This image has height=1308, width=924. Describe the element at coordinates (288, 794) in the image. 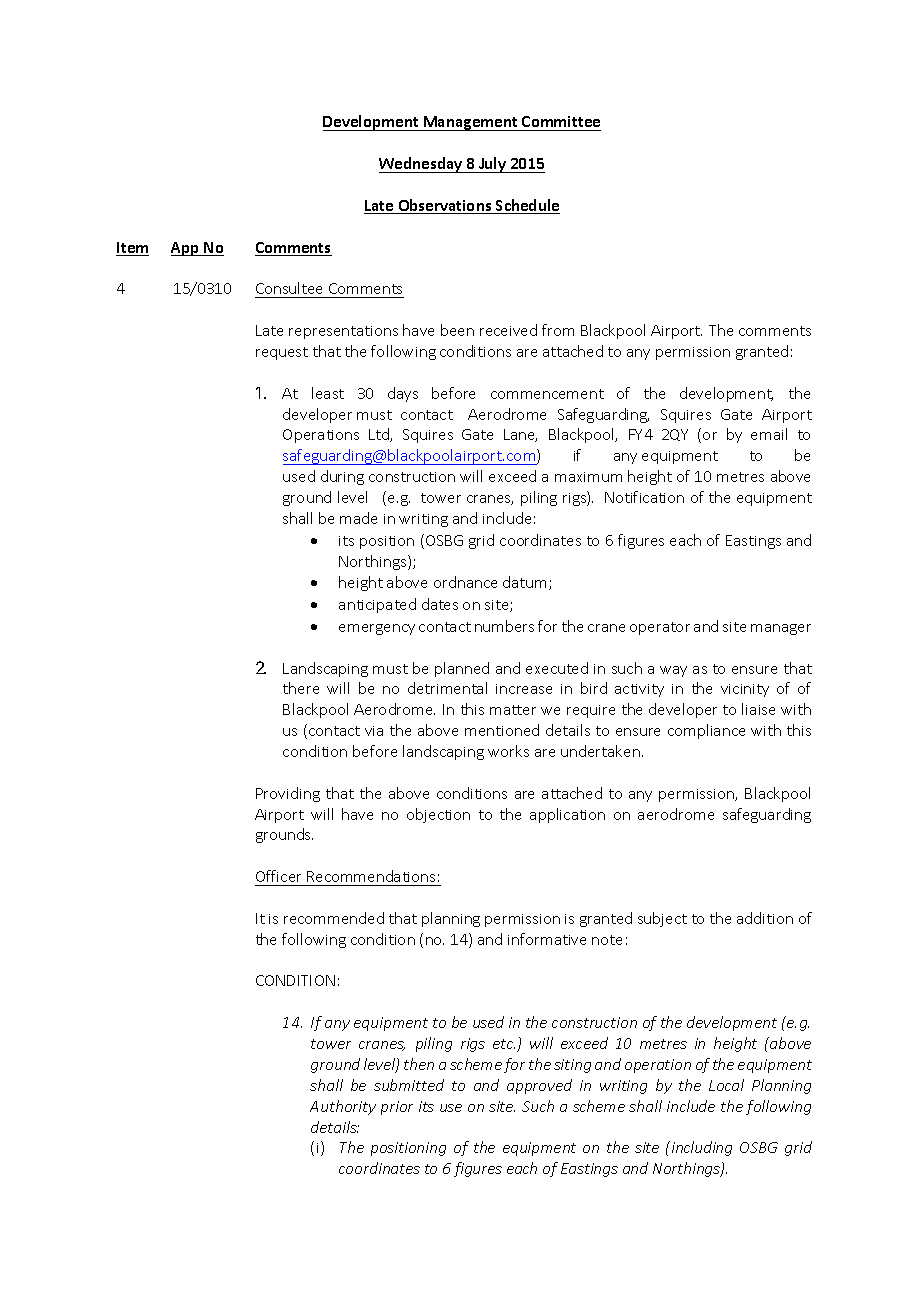

I see `Providing` at that location.
